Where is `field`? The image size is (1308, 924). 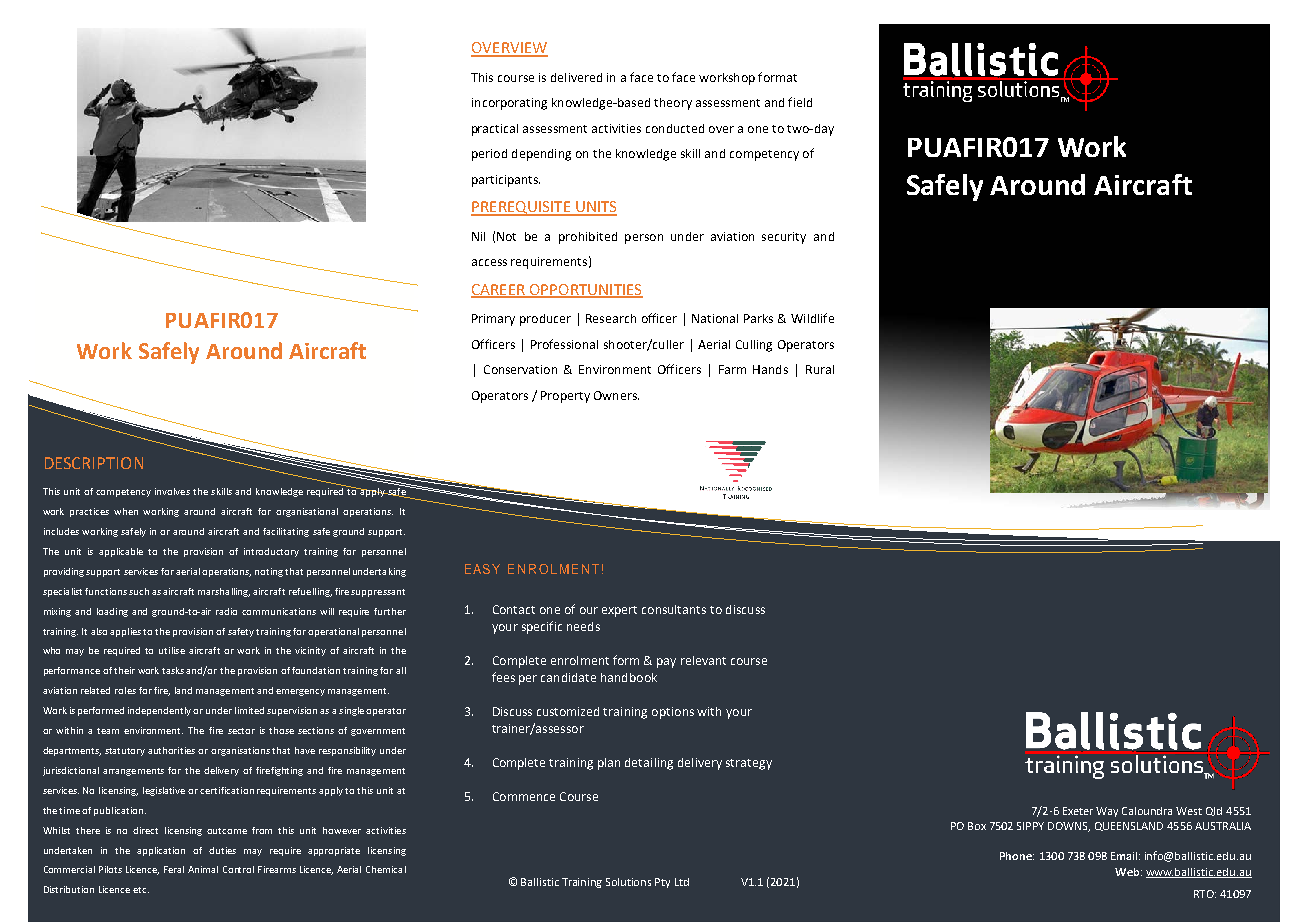 field is located at coordinates (800, 102).
